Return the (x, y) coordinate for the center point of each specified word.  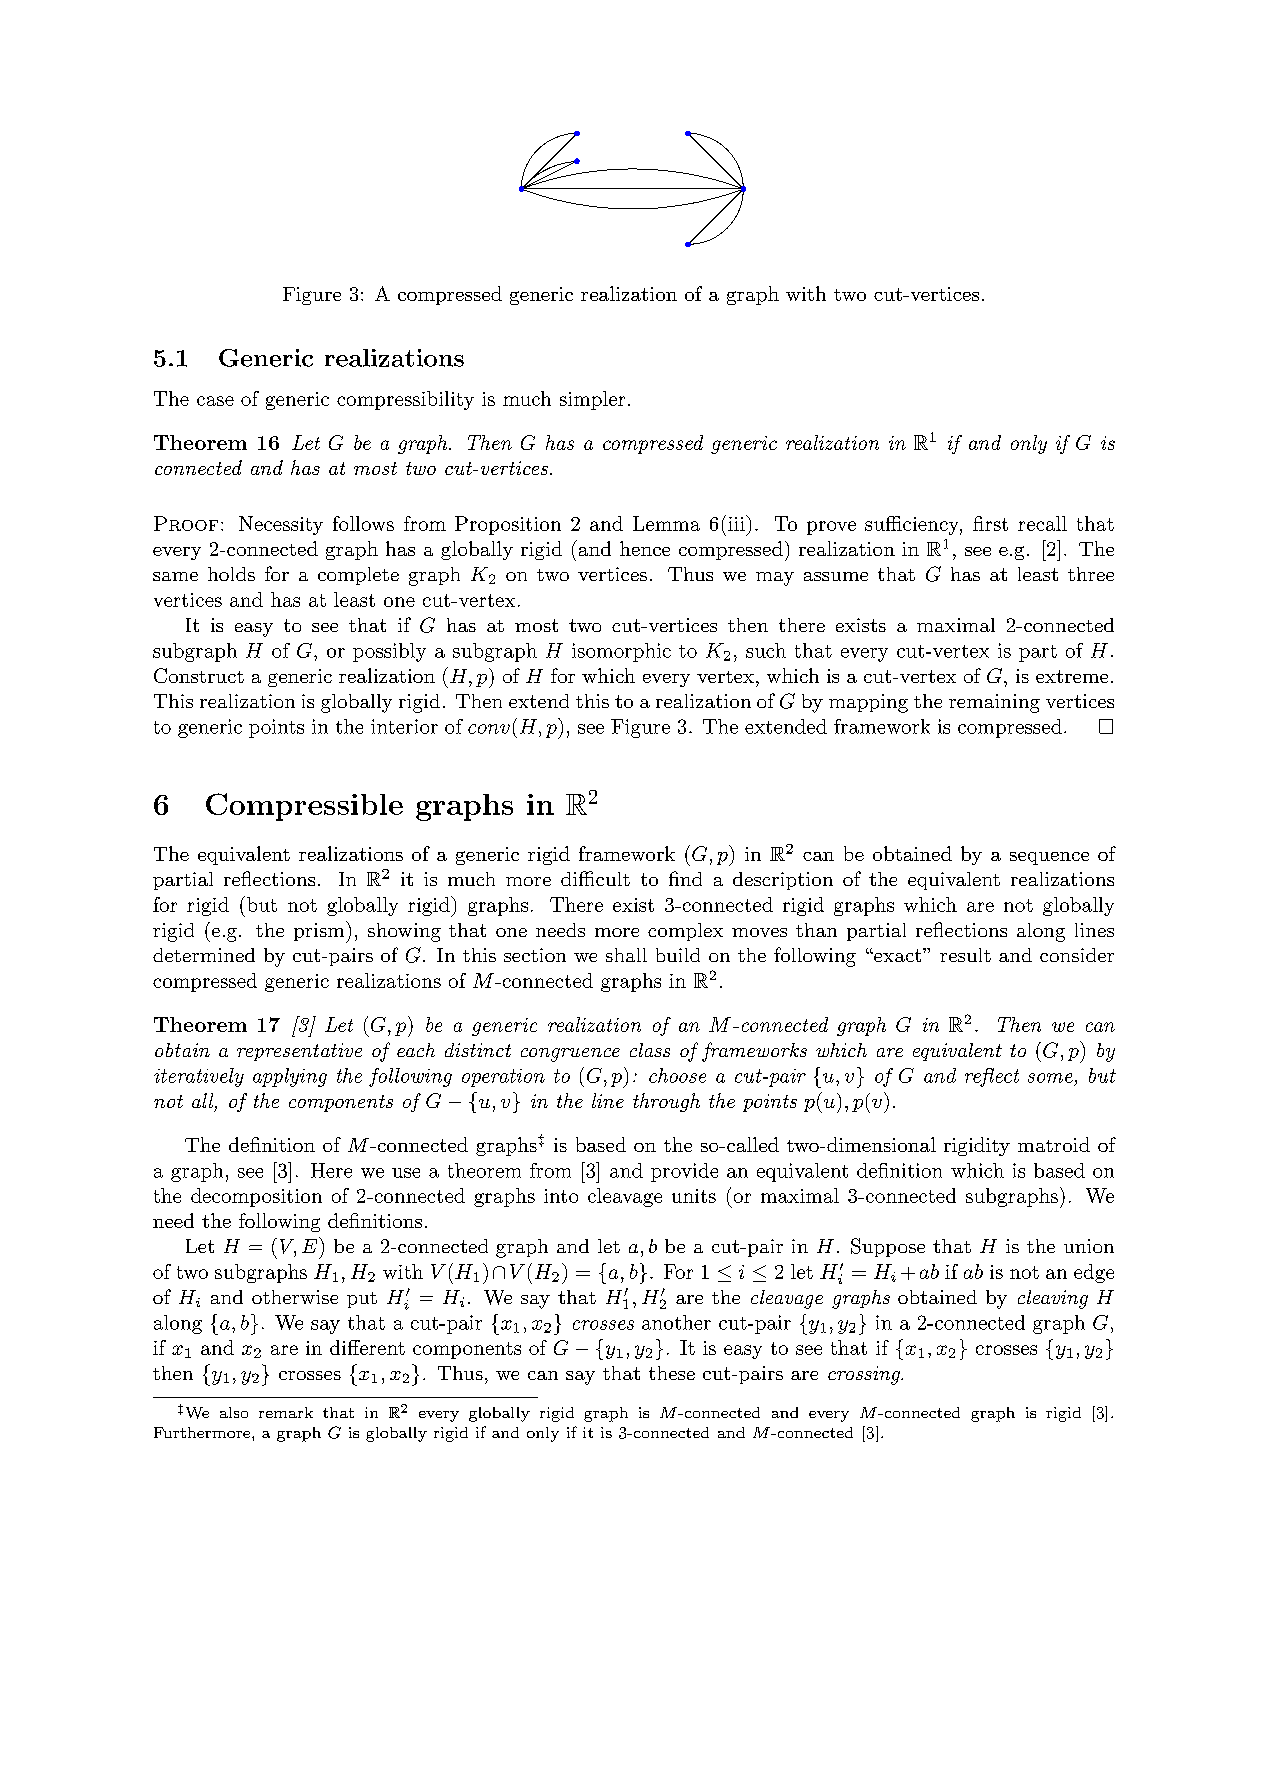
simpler (592, 400)
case (215, 401)
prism (320, 932)
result (965, 955)
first (990, 523)
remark (286, 1412)
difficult (595, 878)
